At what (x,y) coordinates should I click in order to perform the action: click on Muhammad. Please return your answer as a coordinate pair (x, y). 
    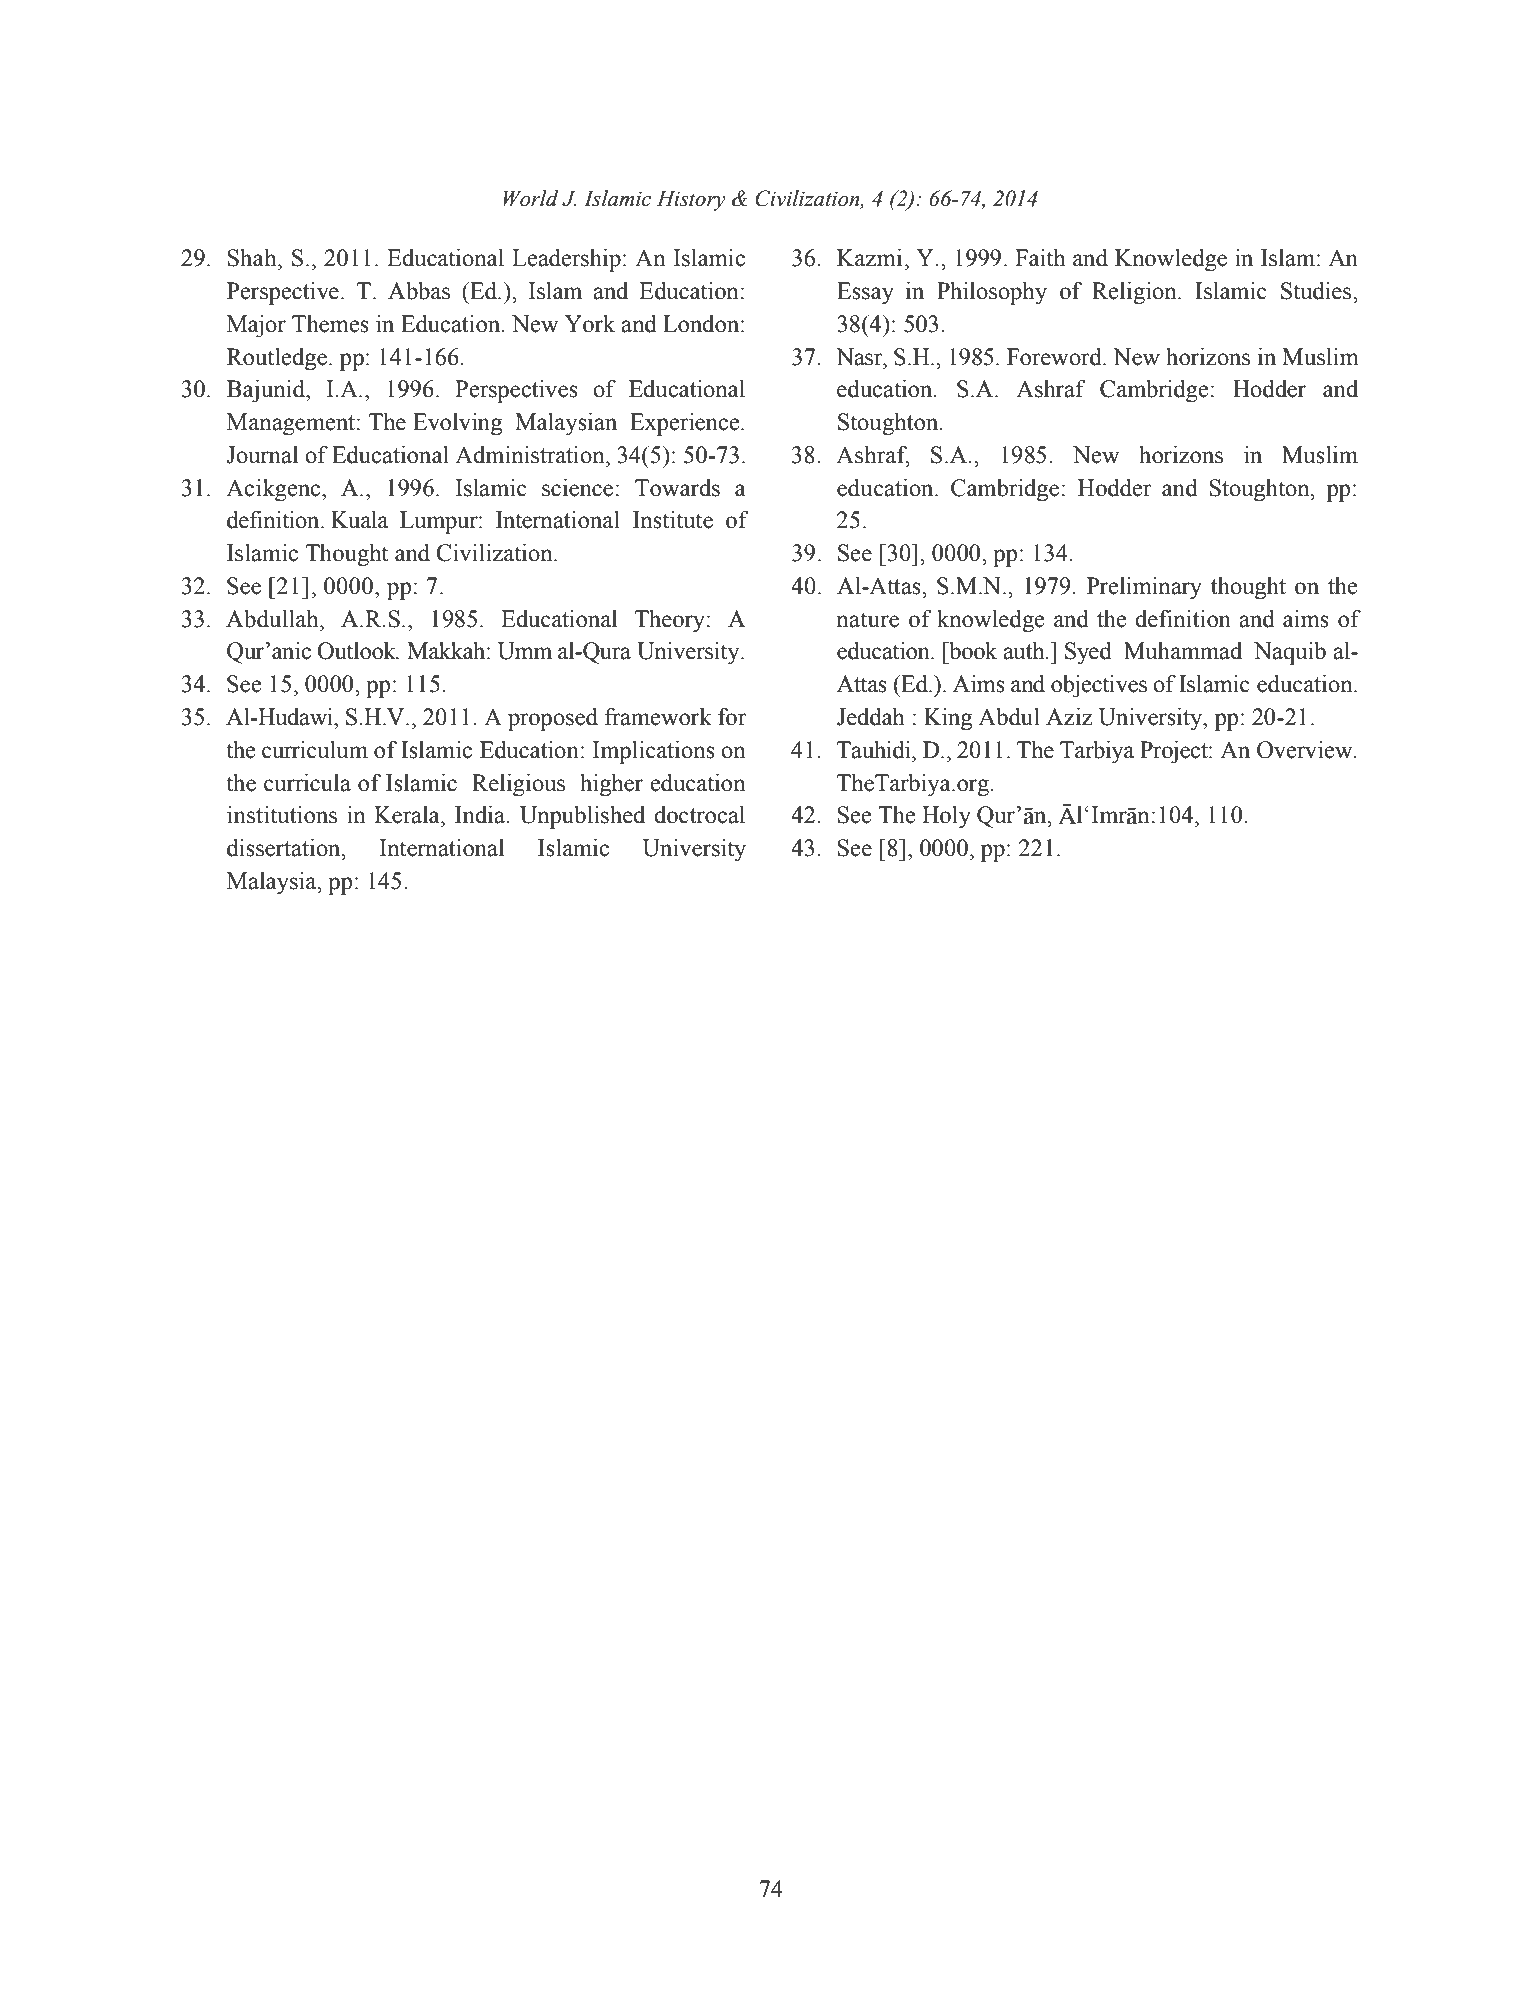
    Looking at the image, I should click on (1183, 651).
